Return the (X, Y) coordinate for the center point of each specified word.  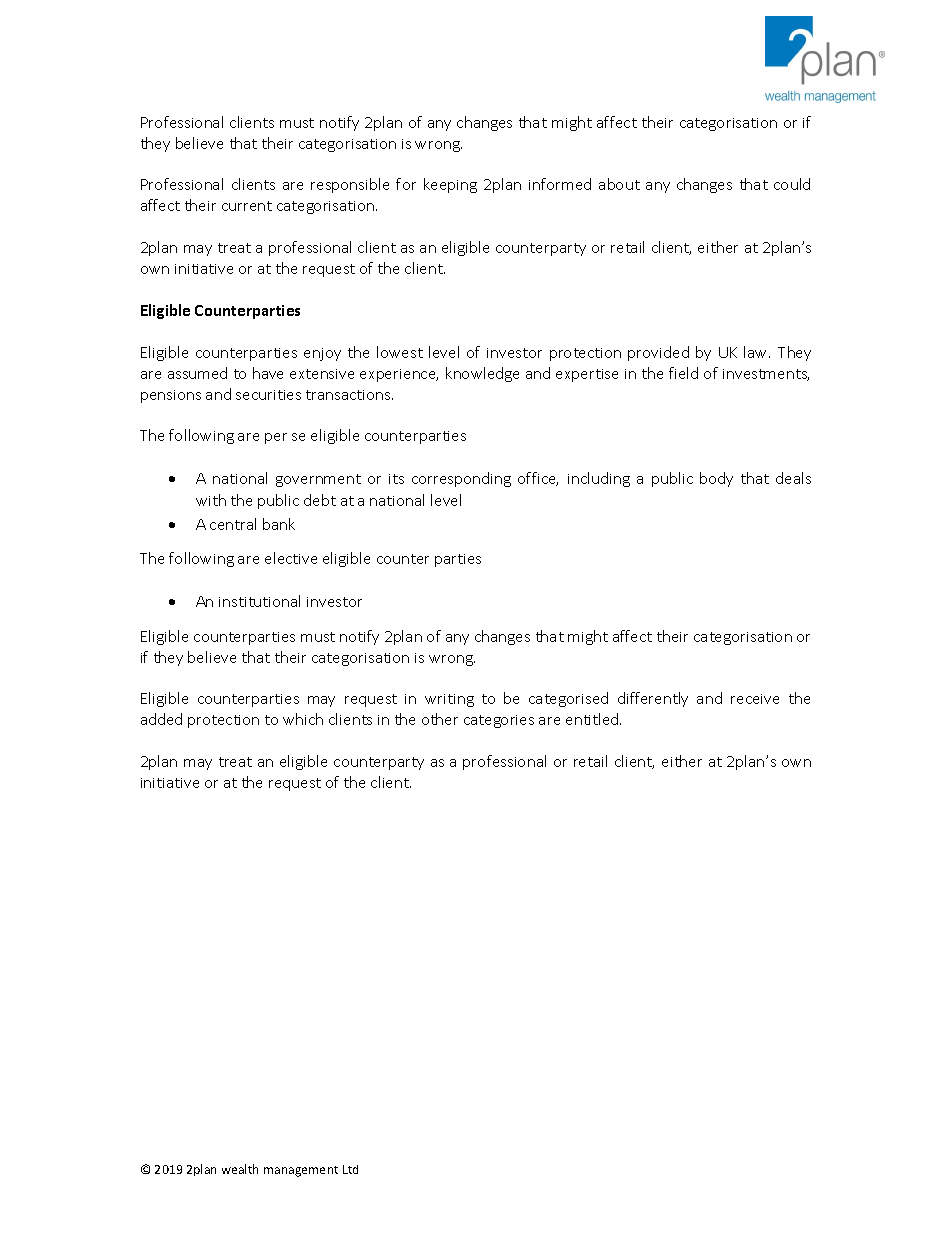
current (247, 206)
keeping (450, 185)
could (792, 184)
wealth (240, 1169)
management (301, 1171)
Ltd (350, 1169)
